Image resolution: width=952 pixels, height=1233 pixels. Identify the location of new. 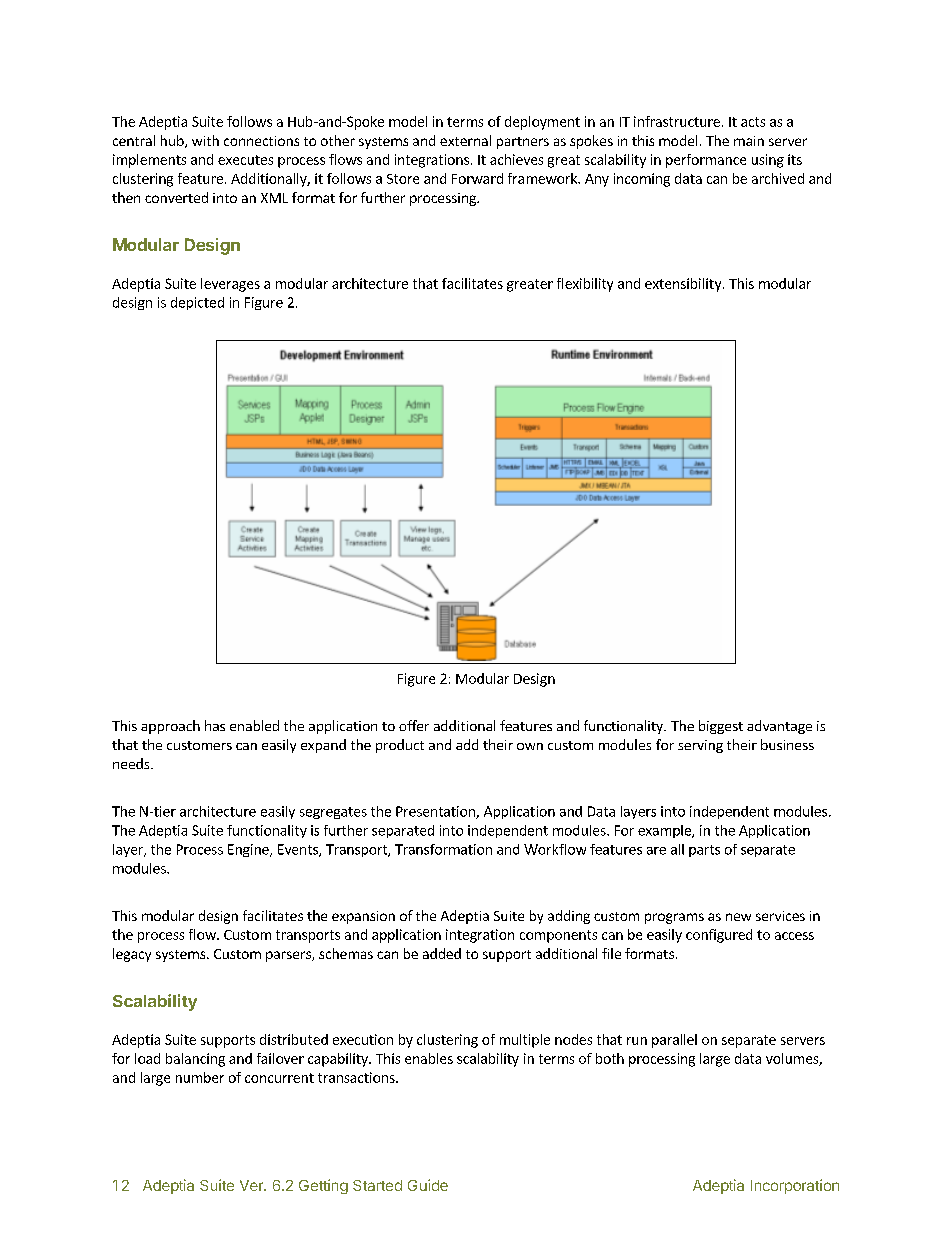
(738, 917).
